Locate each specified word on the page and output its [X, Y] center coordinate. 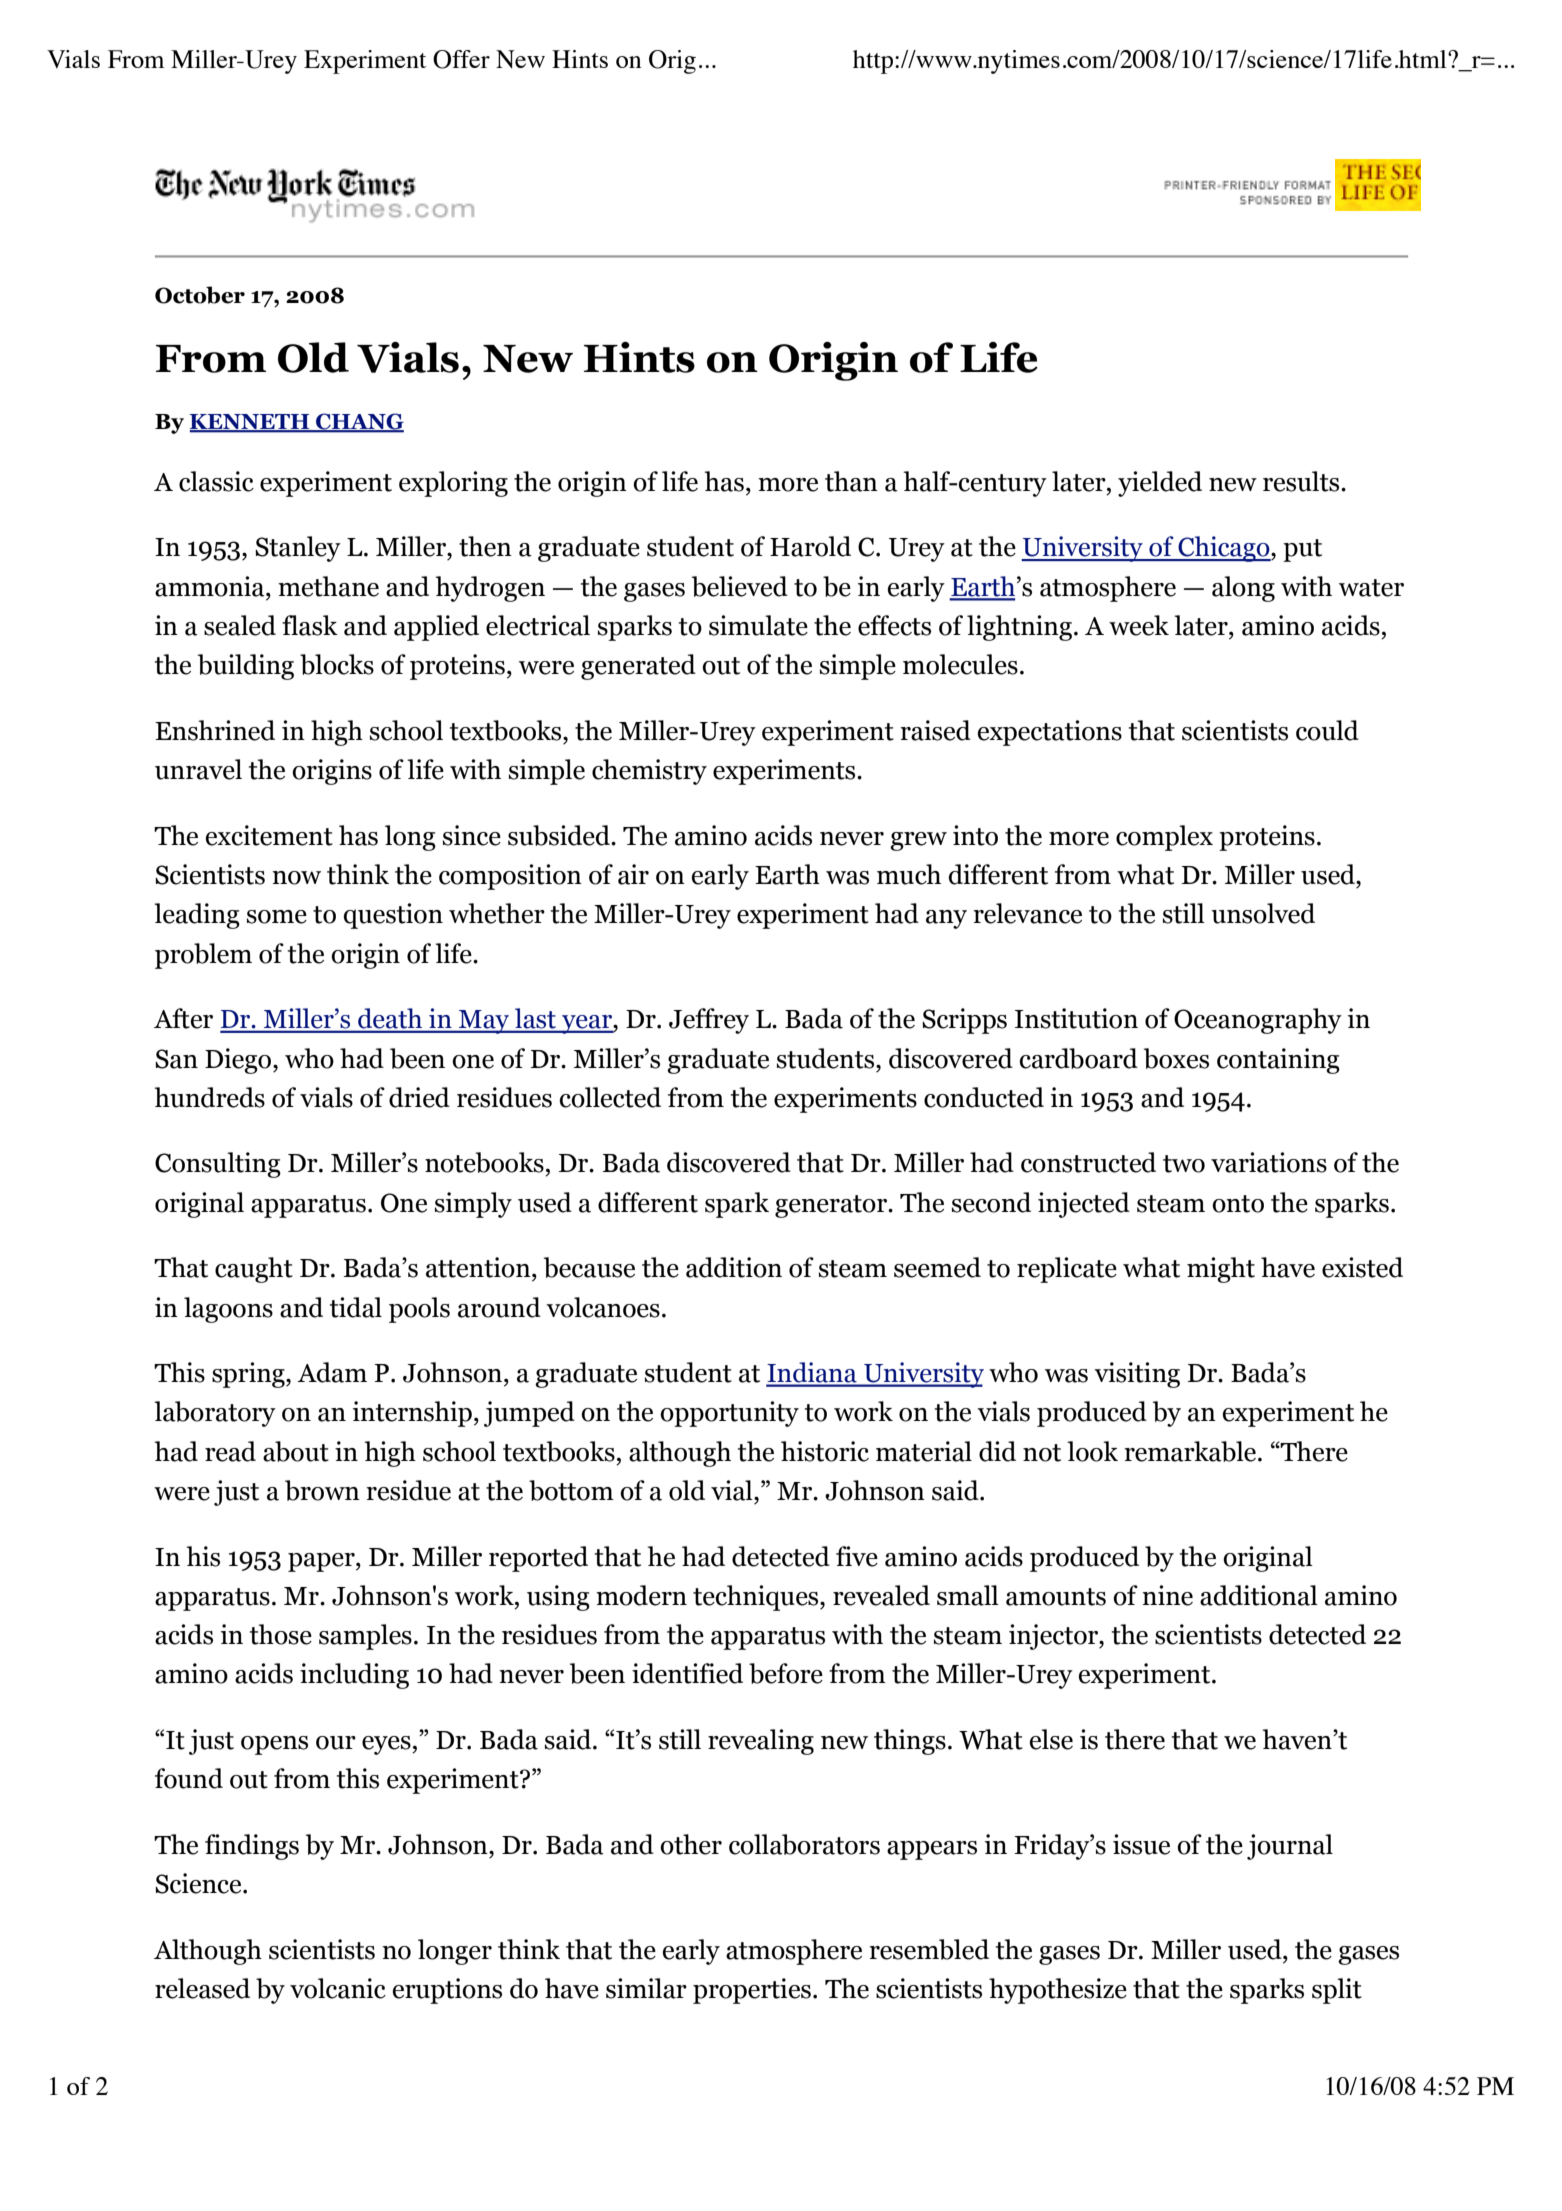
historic [825, 1451]
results [1302, 481]
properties [752, 1991]
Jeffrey [709, 1021]
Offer [461, 59]
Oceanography [1258, 1021]
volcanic [338, 1988]
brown [322, 1490]
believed [740, 586]
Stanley [298, 549]
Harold [810, 546]
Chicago [1224, 549]
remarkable [1191, 1451]
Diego [239, 1061]
